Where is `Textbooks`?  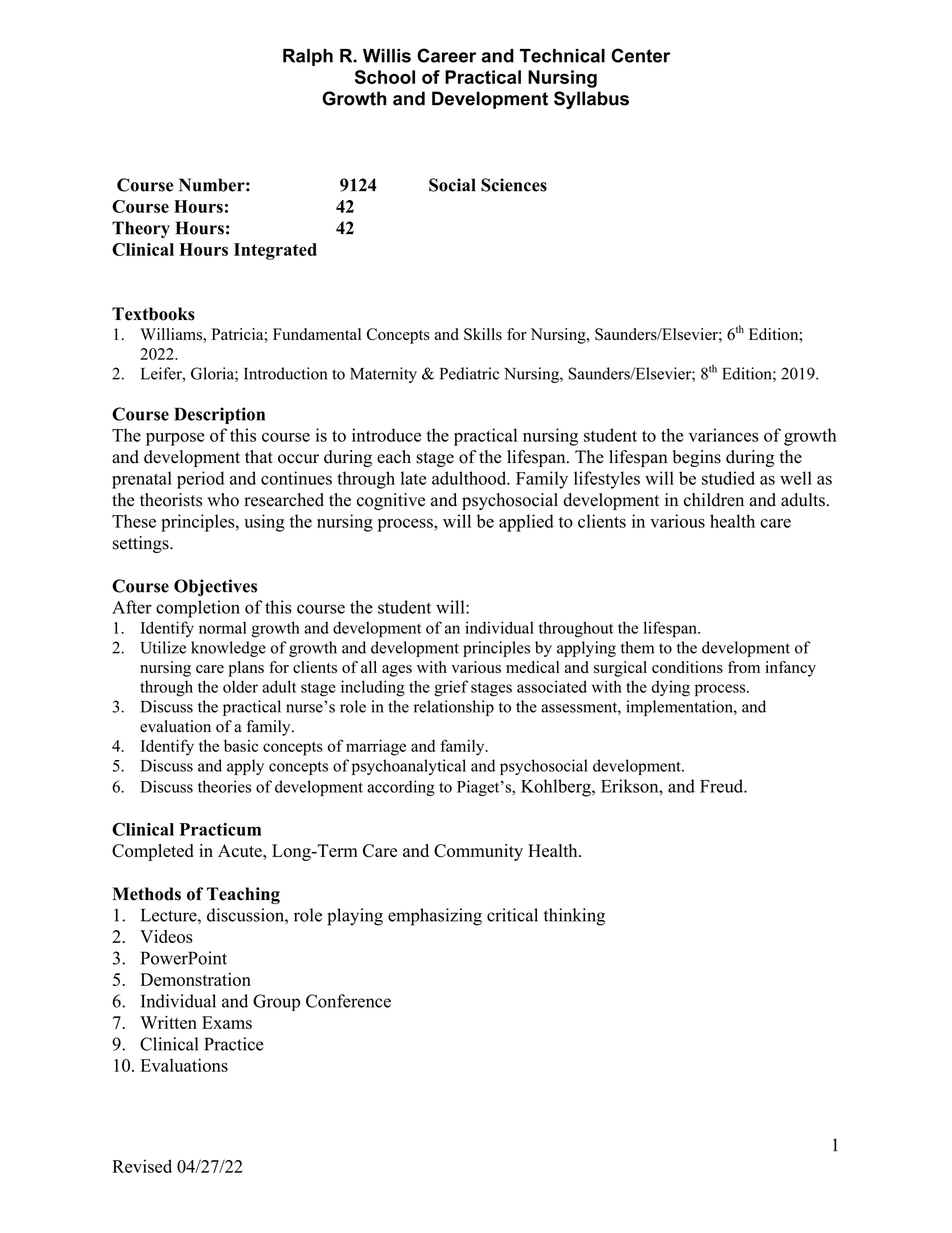
Textbooks is located at coordinates (153, 314).
